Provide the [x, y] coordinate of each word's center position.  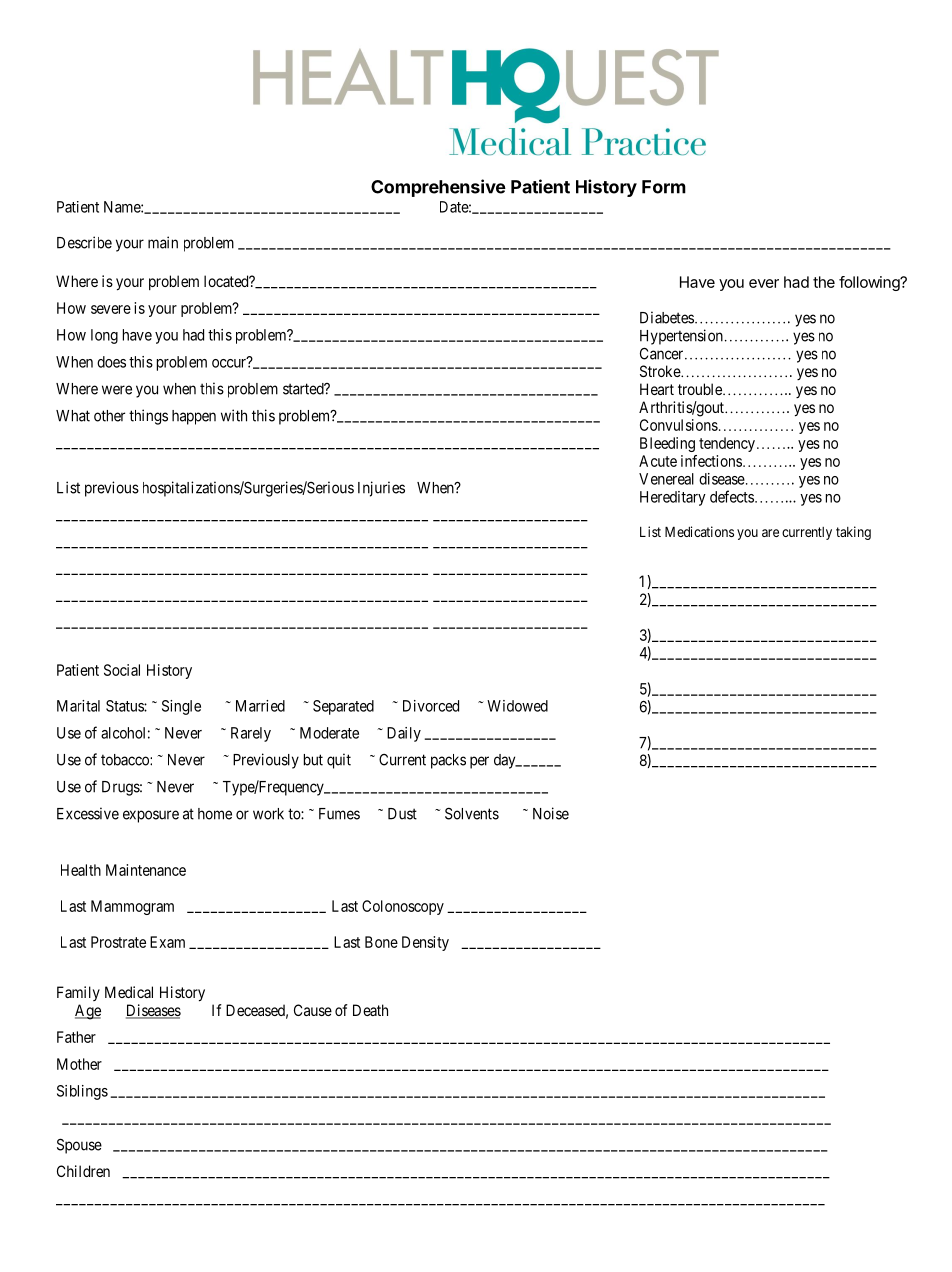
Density [425, 943]
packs [448, 761]
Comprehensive [438, 188]
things [148, 417]
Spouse [79, 1146]
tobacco [126, 760]
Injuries [381, 489]
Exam [167, 942]
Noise [551, 813]
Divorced [431, 706]
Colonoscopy [403, 907]
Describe [84, 242]
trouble [701, 389]
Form [664, 187]
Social [122, 670]
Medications [699, 531]
